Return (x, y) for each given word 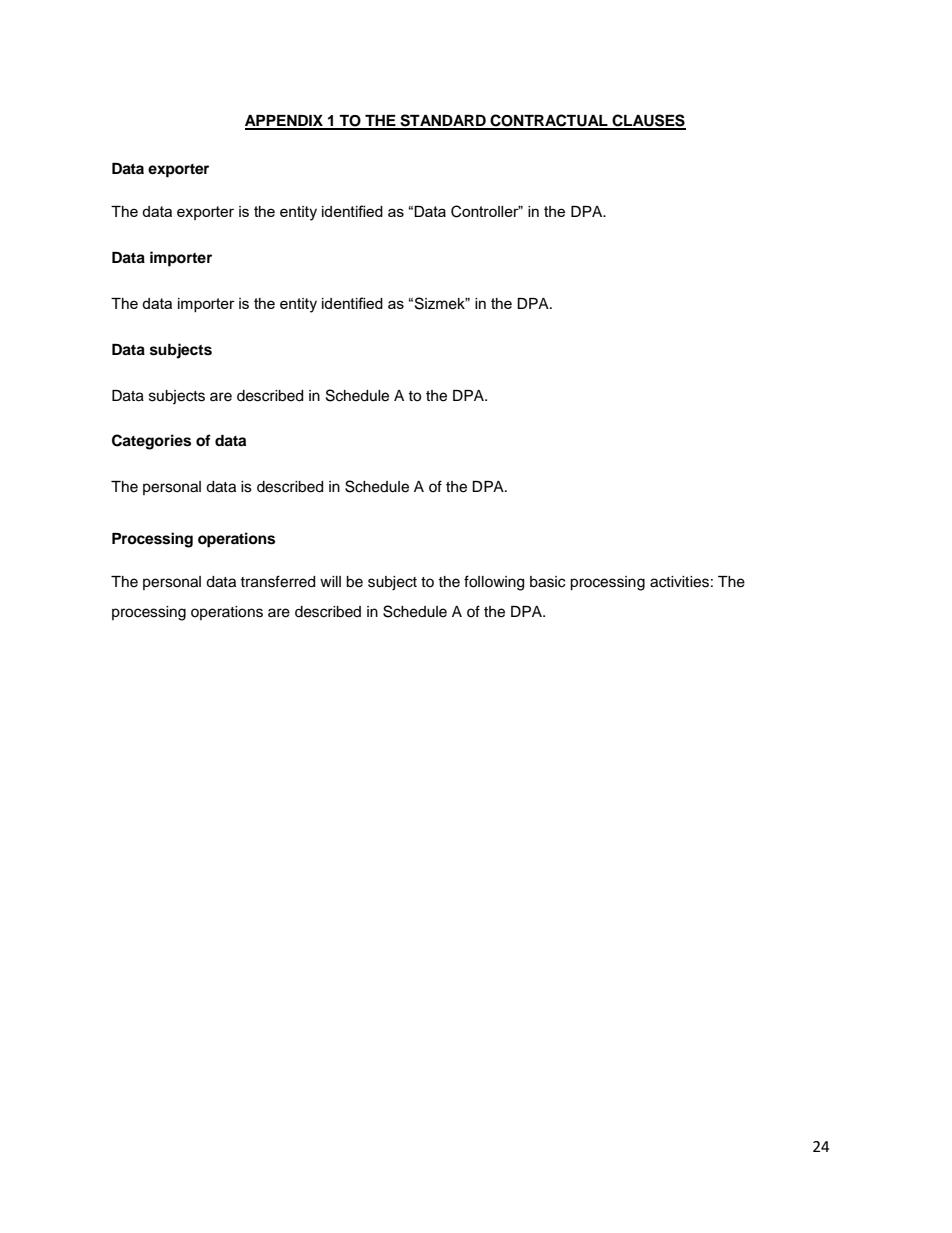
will (330, 581)
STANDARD (443, 121)
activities (679, 582)
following (494, 583)
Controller (486, 211)
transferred (277, 581)
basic (547, 582)
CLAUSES (648, 121)
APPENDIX (285, 122)
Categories (151, 442)
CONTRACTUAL (549, 121)
